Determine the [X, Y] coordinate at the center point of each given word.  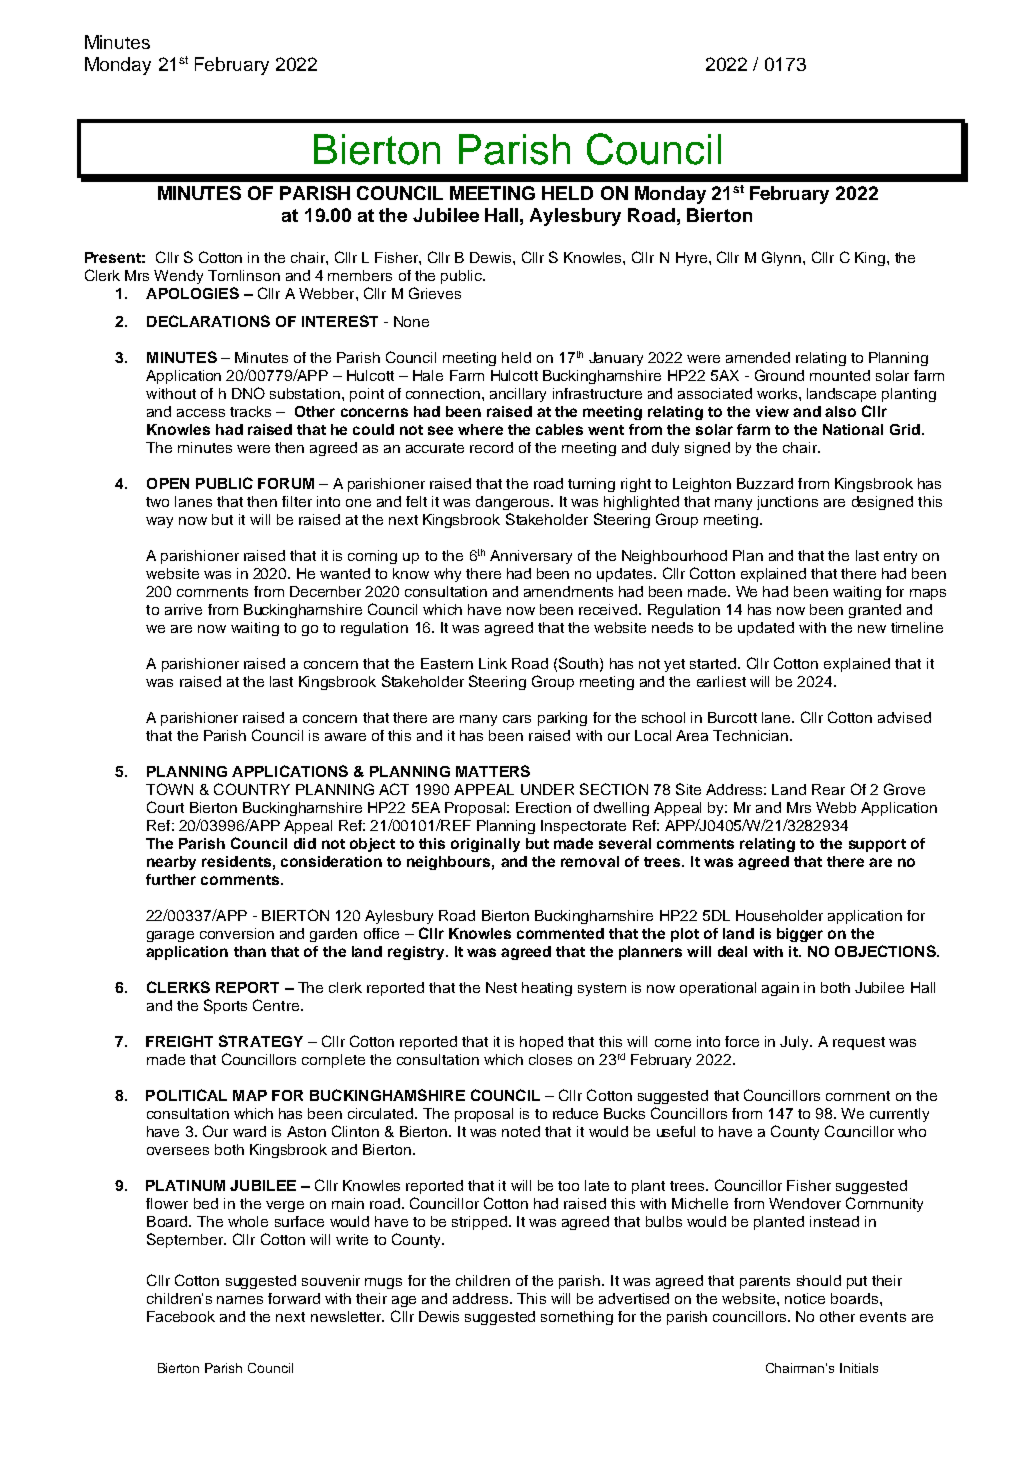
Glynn [783, 258]
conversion [237, 933]
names [240, 1300]
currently [899, 1115]
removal [590, 861]
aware [345, 737]
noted [521, 1131]
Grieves [435, 293]
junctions [787, 503]
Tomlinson [244, 275]
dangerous [514, 503]
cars [517, 719]
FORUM [286, 483]
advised [904, 717]
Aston [306, 1131]
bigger [800, 935]
